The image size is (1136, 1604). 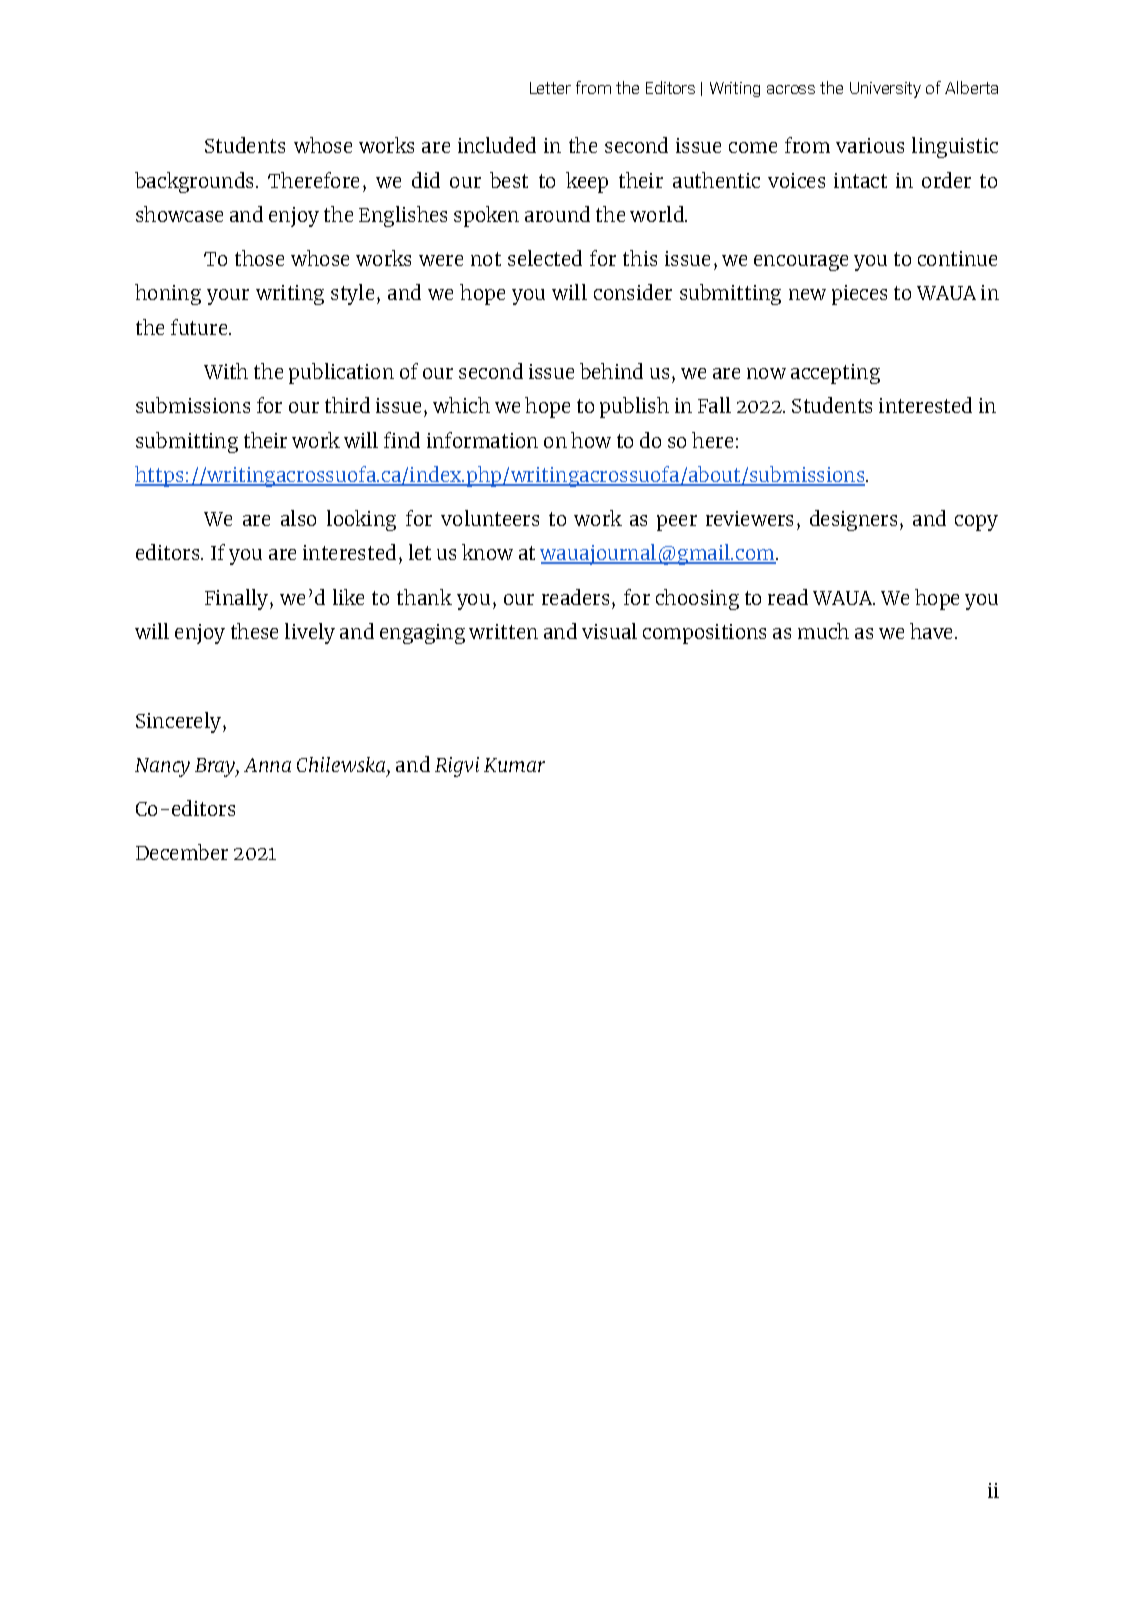 What do you see at coordinates (931, 631) in the screenshot?
I see `have` at bounding box center [931, 631].
